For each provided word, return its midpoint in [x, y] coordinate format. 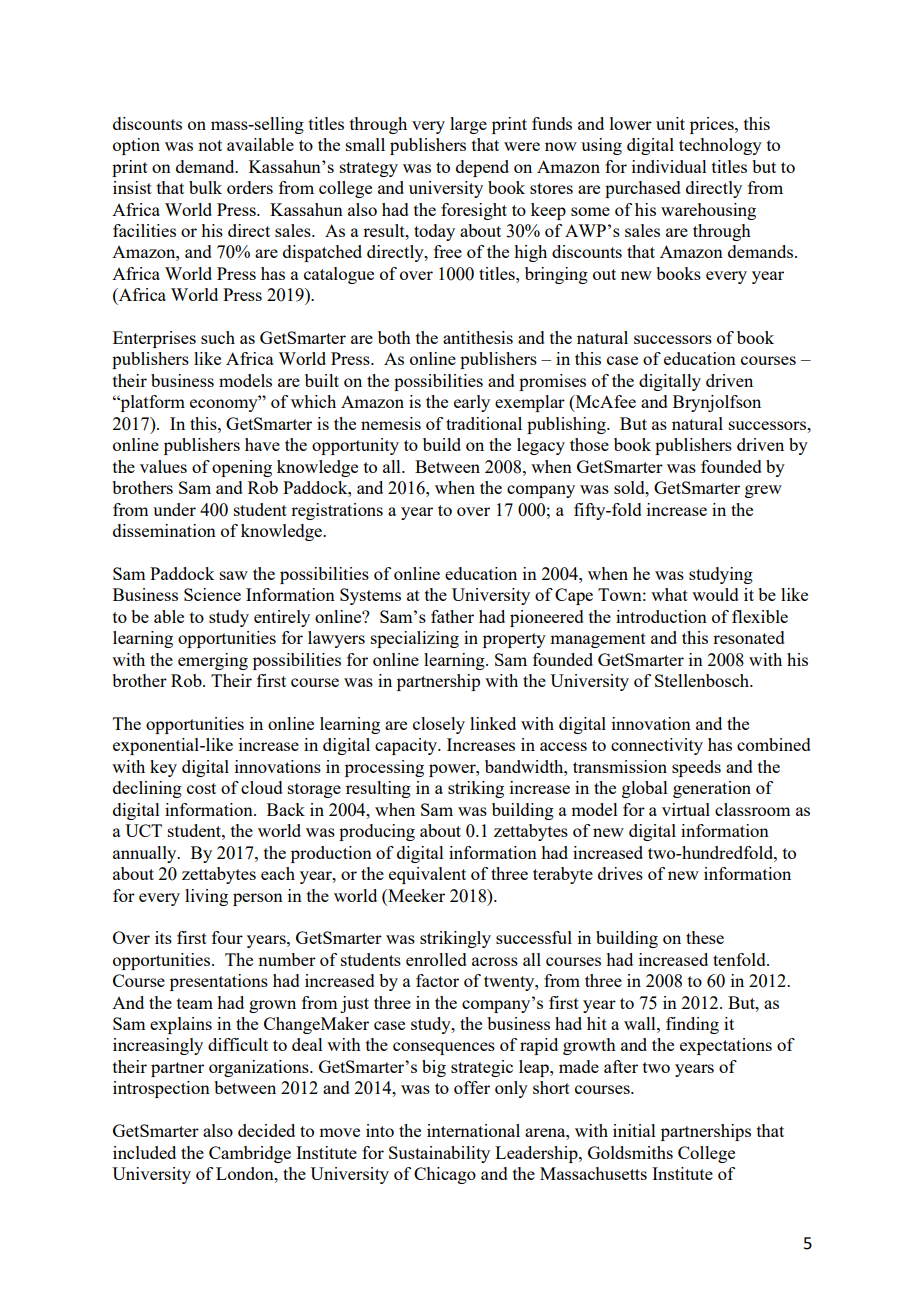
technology [720, 146]
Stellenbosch [703, 680]
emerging [213, 661]
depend [482, 168]
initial [634, 1130]
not [210, 145]
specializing [415, 639]
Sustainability [439, 1154]
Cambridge [250, 1154]
